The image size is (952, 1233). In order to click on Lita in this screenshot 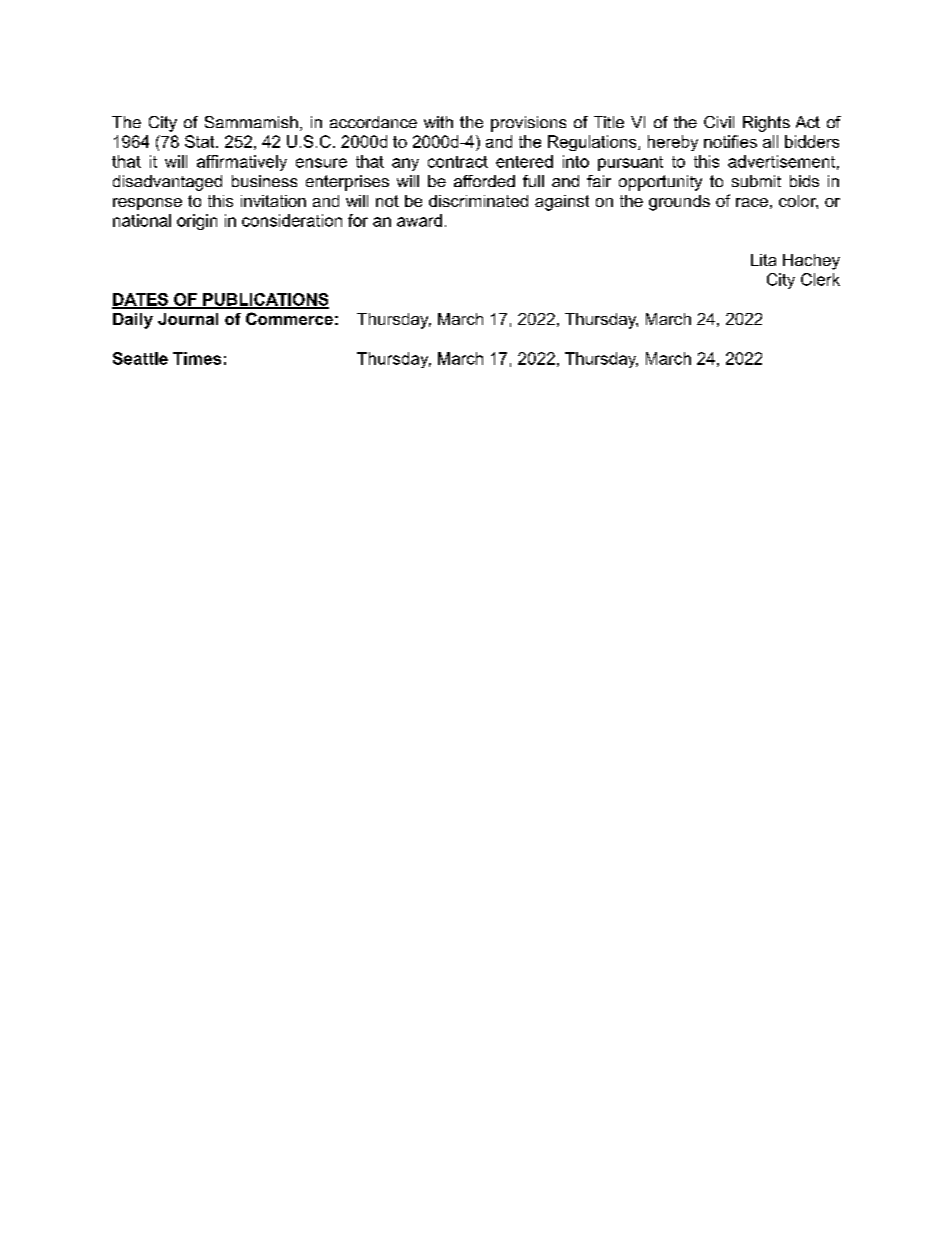, I will do `click(763, 260)`.
